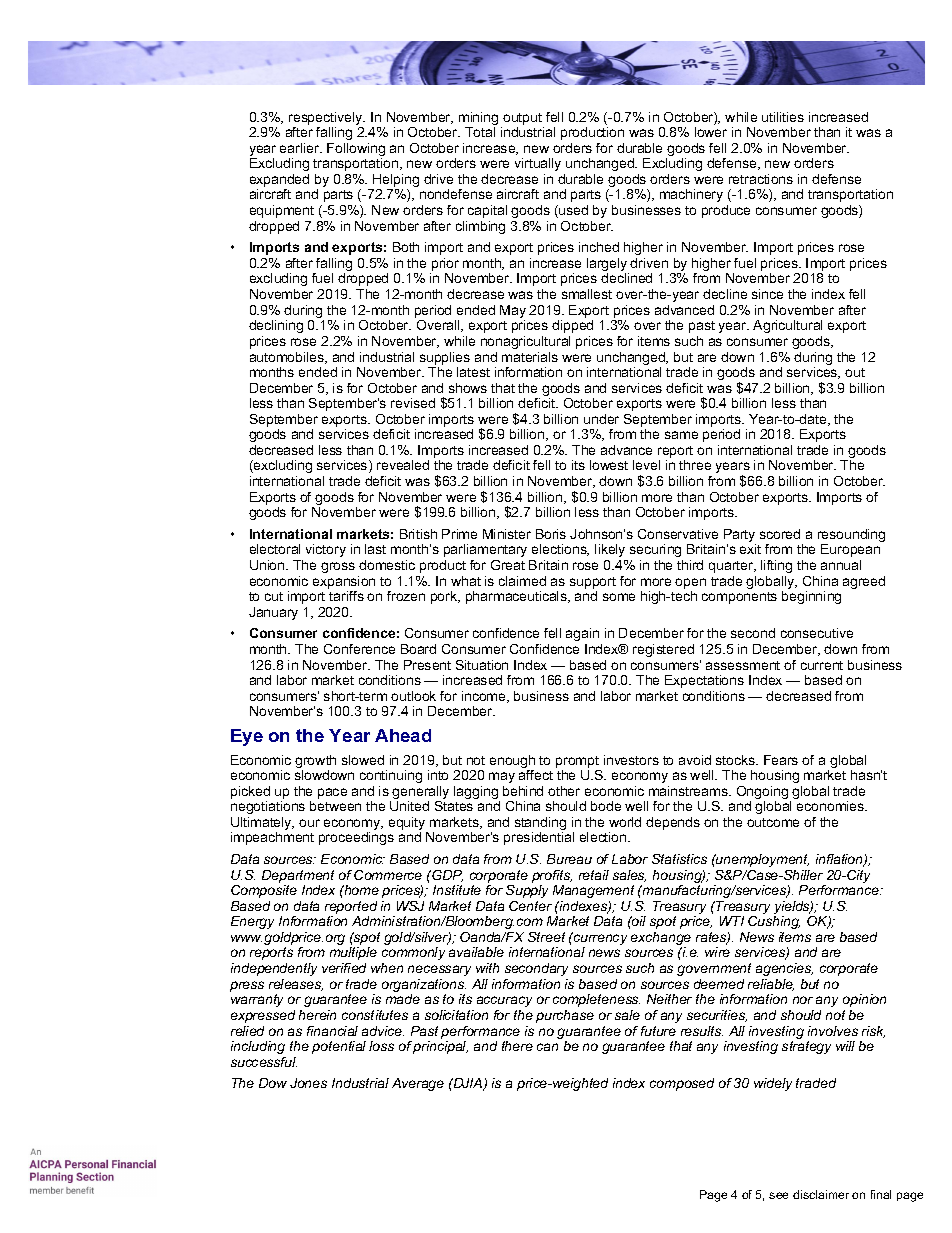 This image has width=952, height=1233. What do you see at coordinates (572, 326) in the image?
I see `dipped` at bounding box center [572, 326].
